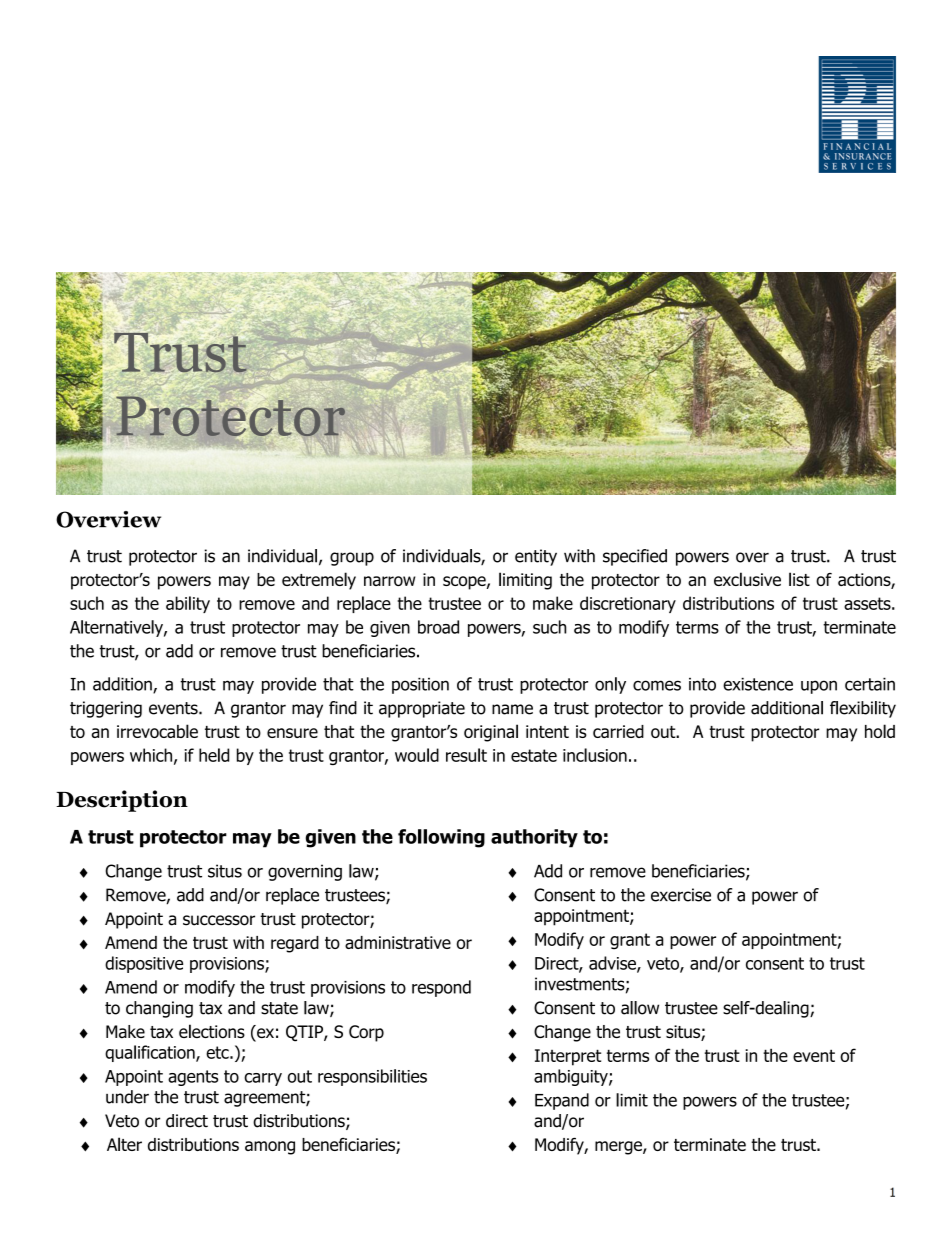 The width and height of the screenshot is (952, 1233). Describe the element at coordinates (122, 801) in the screenshot. I see `Description` at that location.
